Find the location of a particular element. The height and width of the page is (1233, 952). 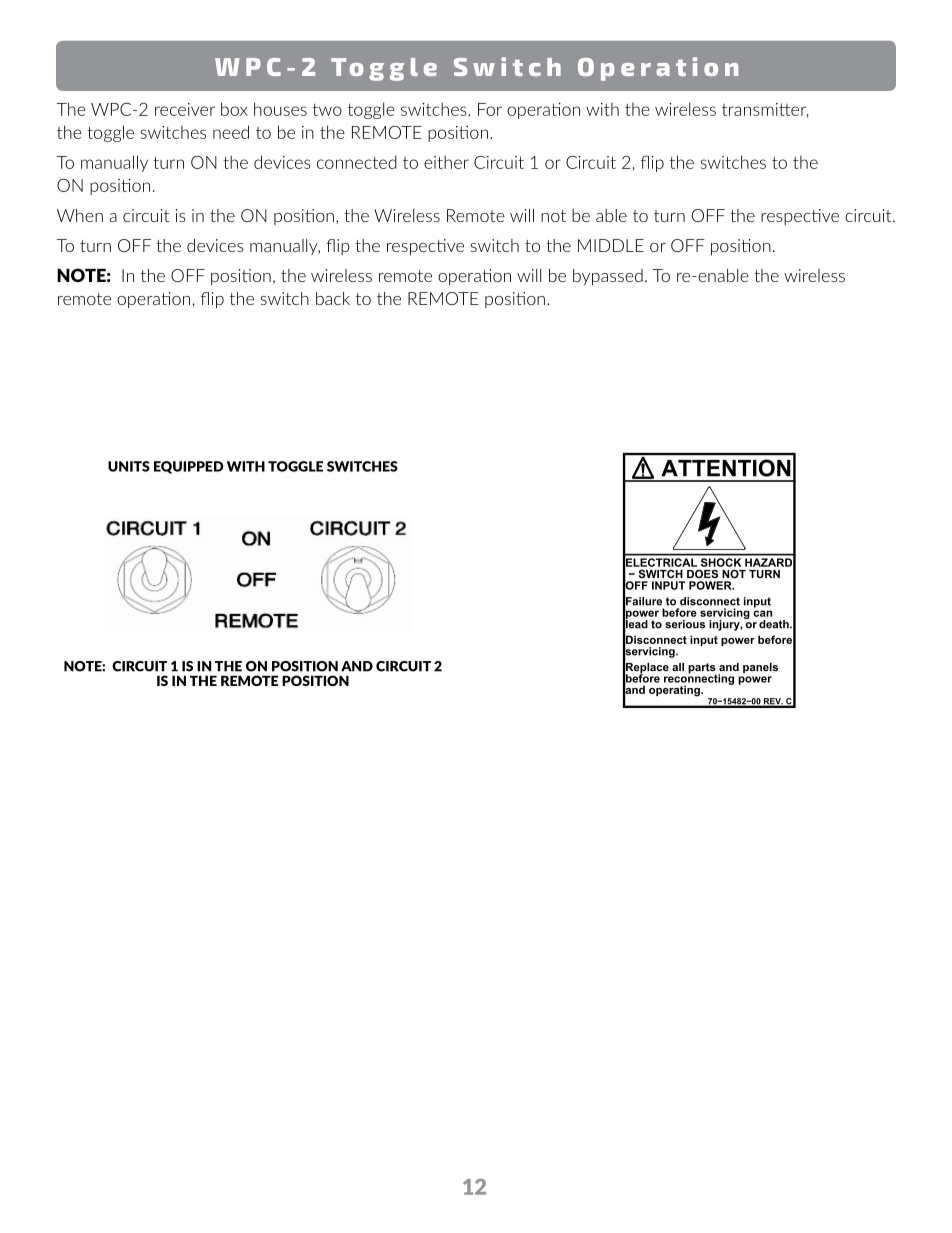

transmitter is located at coordinates (765, 110).
